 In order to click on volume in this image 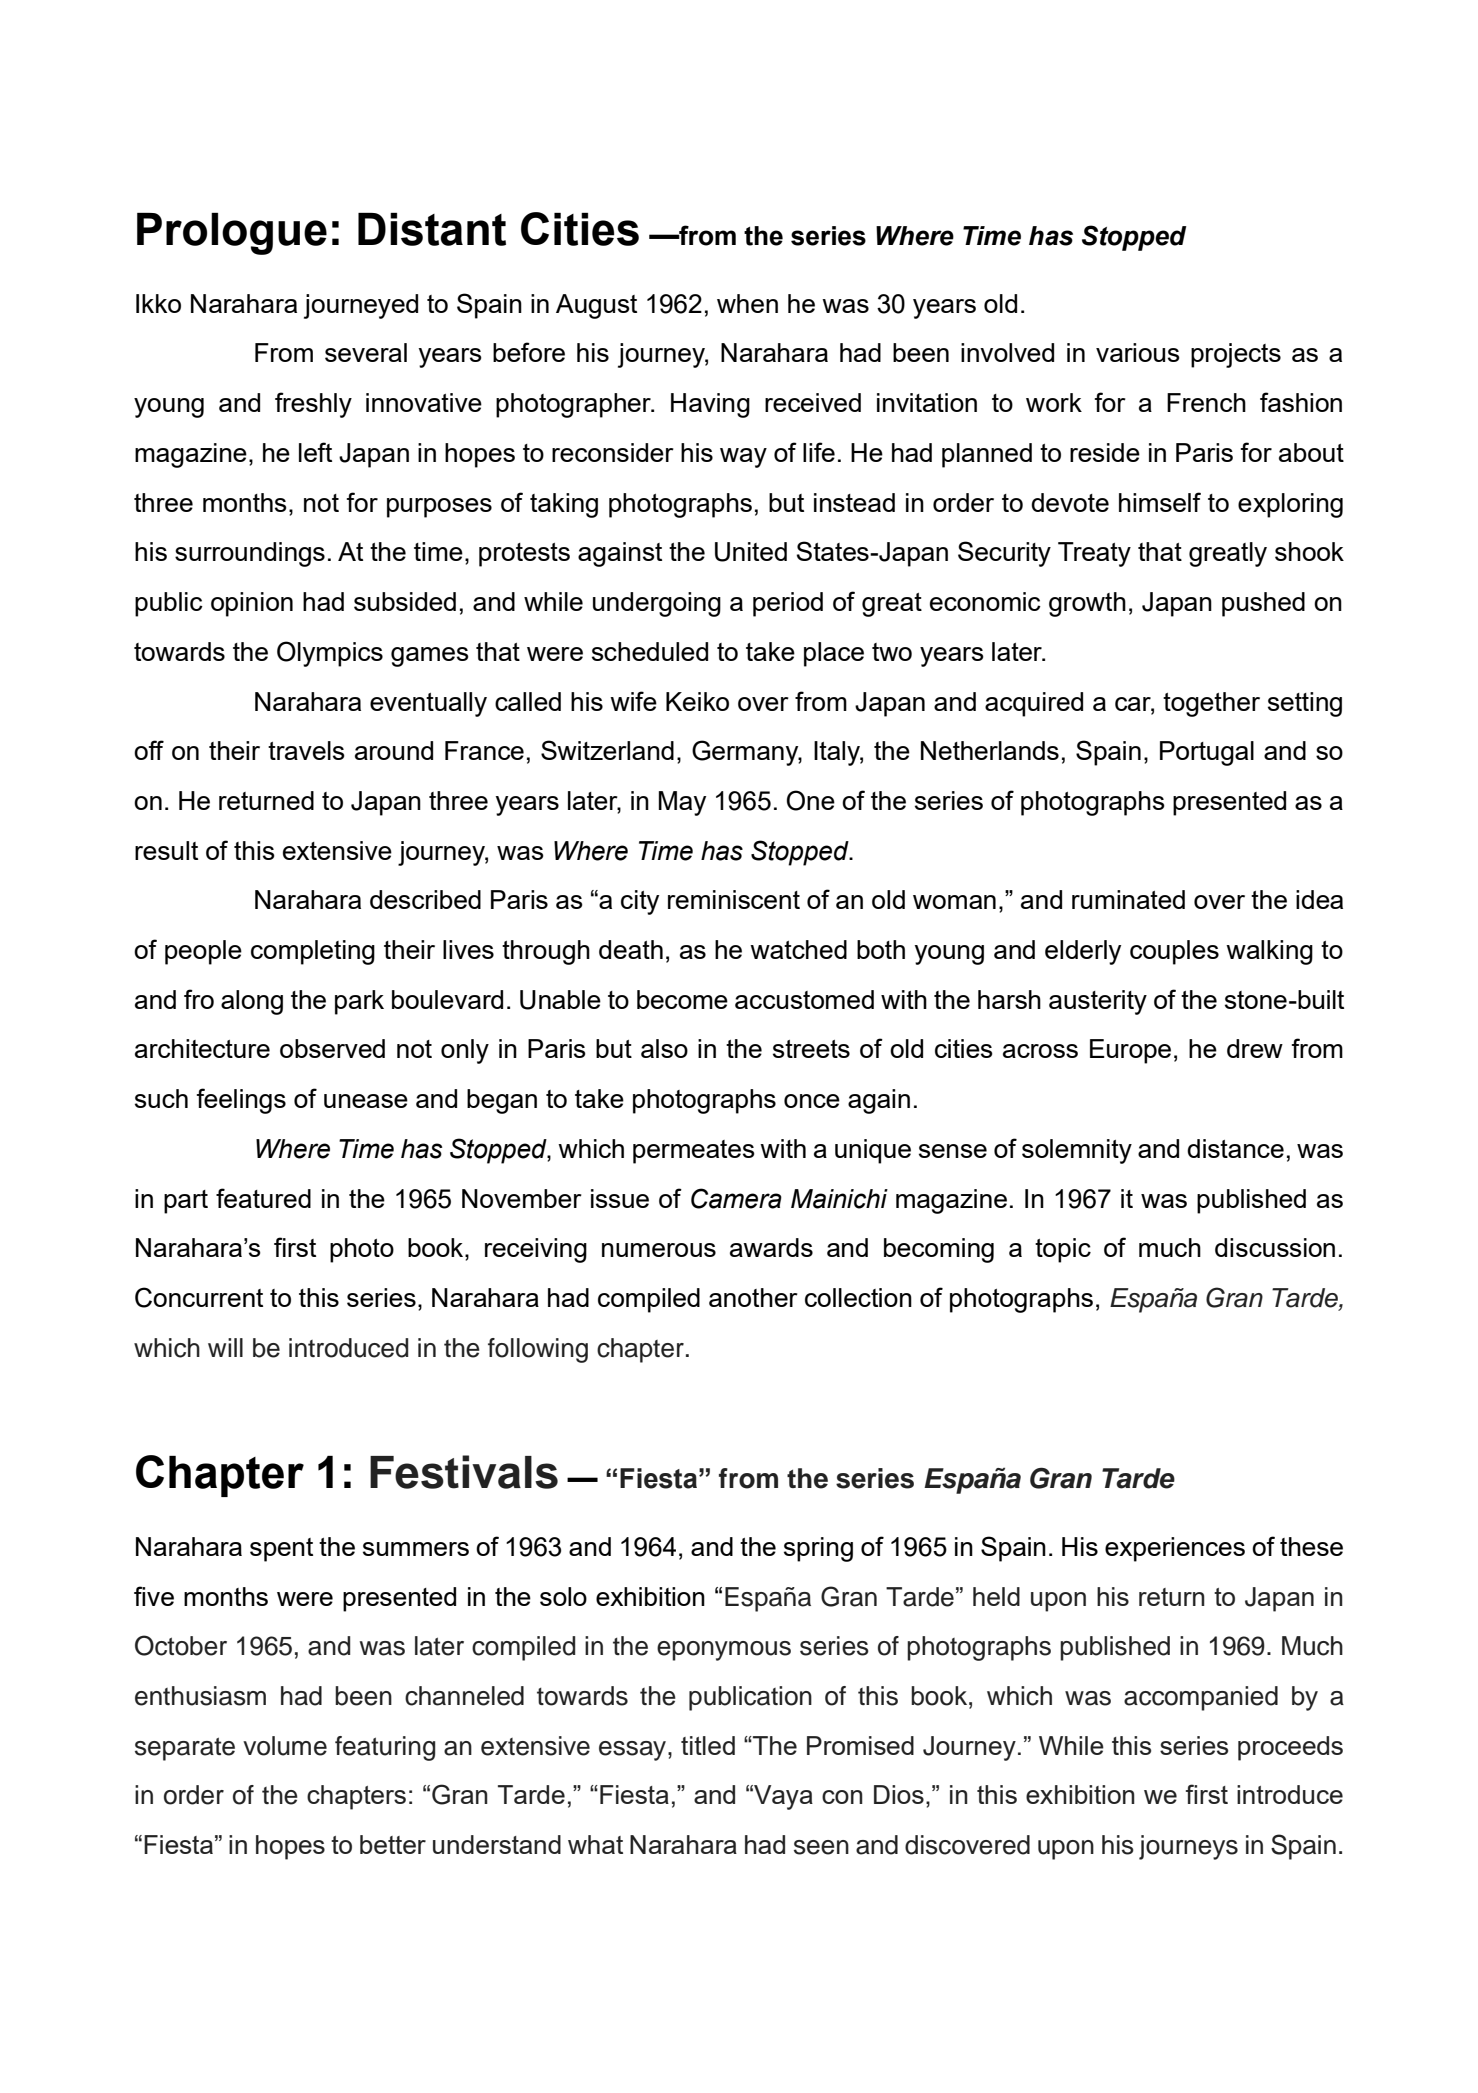, I will do `click(285, 1746)`.
